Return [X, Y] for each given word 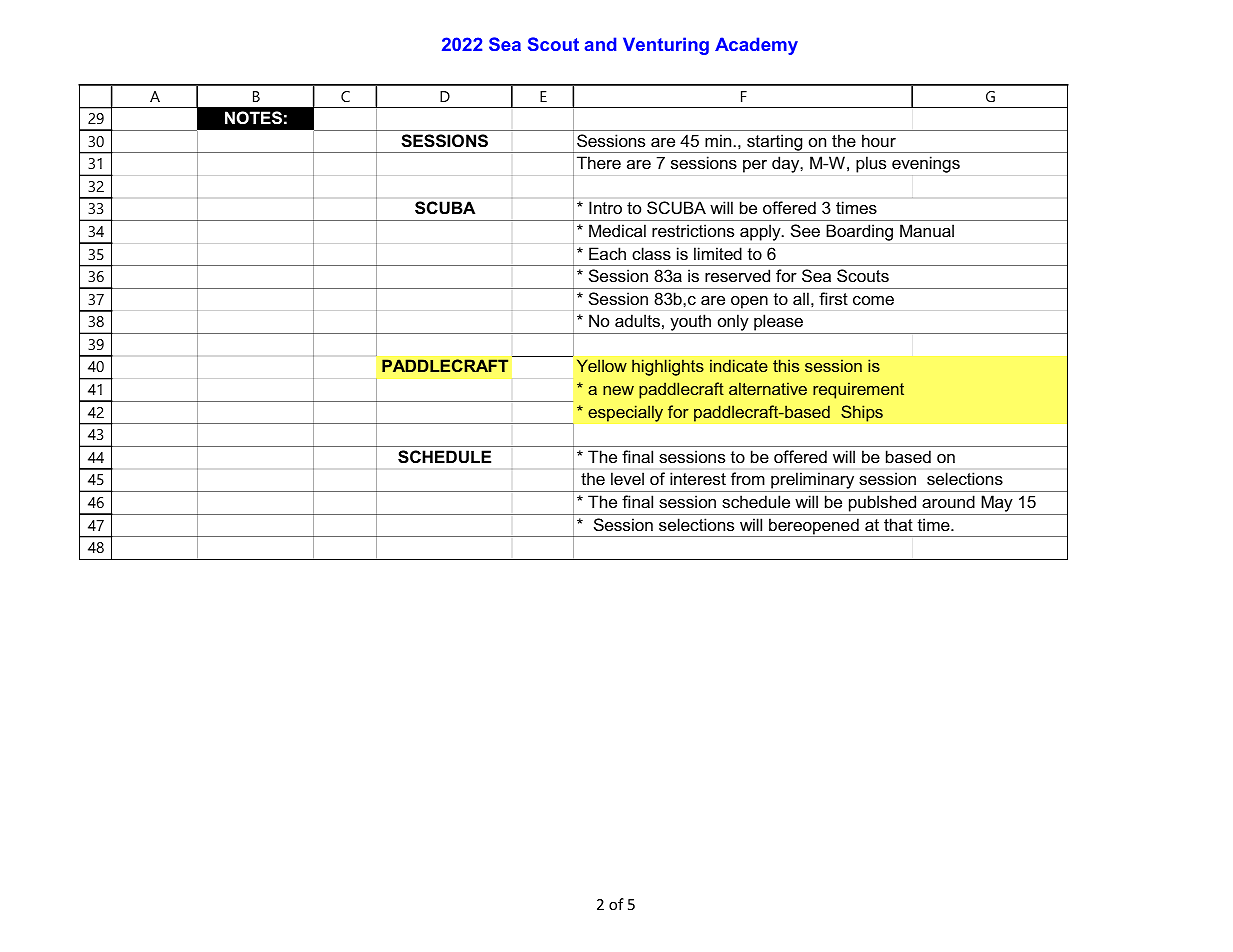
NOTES [253, 118]
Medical [617, 230]
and [600, 44]
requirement [858, 390]
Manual [927, 230]
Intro [605, 207]
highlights [668, 367]
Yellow [602, 365]
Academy [756, 46]
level [627, 478]
